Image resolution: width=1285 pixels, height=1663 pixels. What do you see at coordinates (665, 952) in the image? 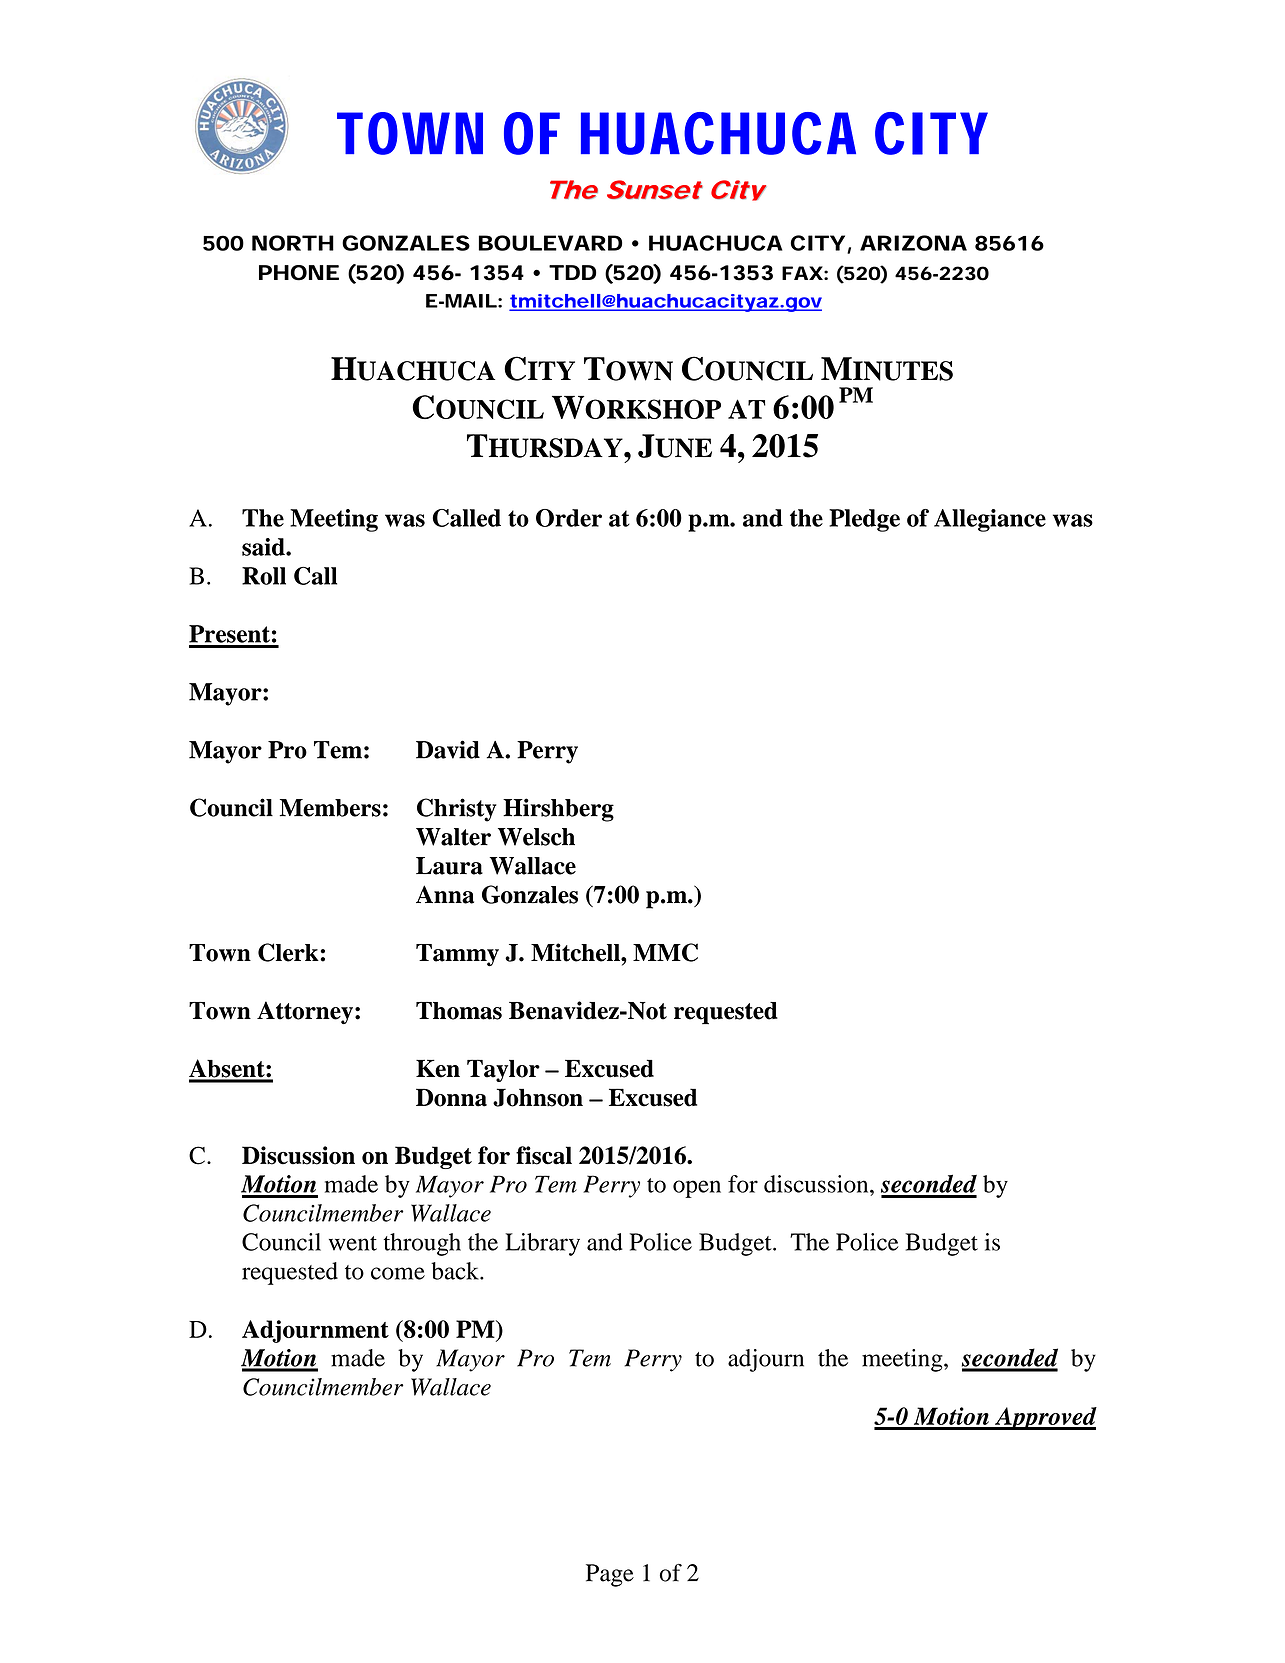
I see `MMC` at bounding box center [665, 952].
